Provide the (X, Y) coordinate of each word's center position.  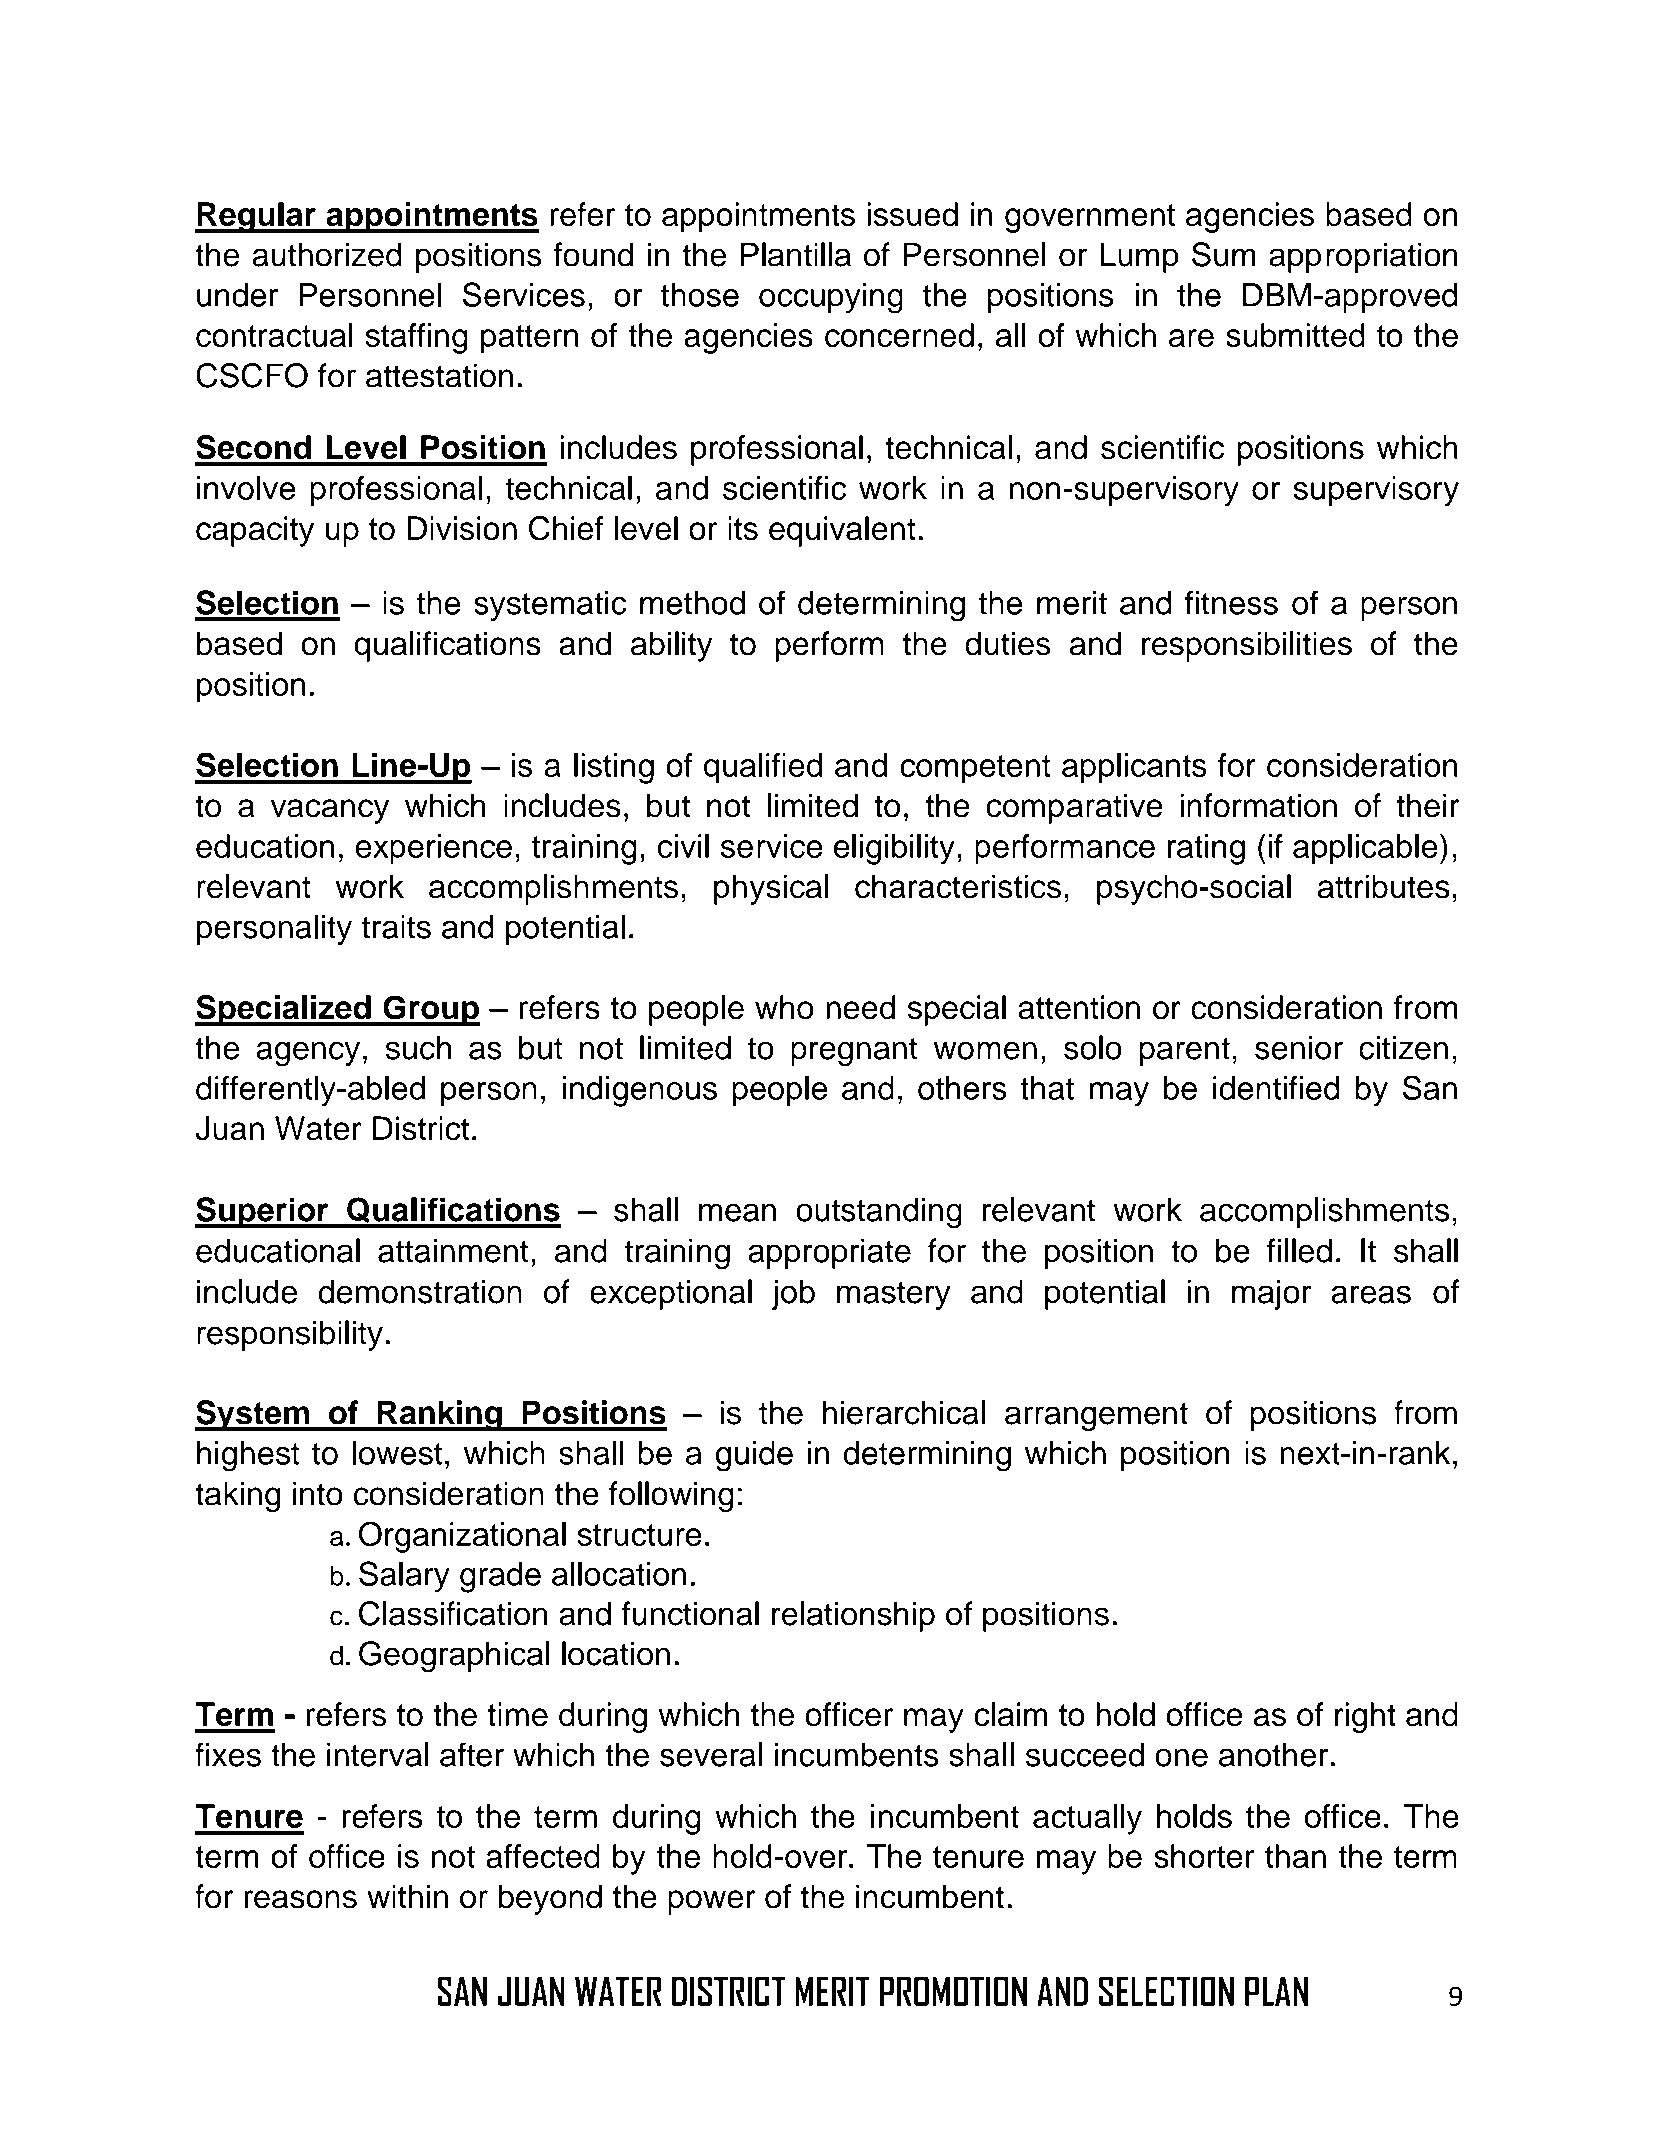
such (418, 1047)
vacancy (330, 811)
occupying (831, 298)
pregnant (854, 1052)
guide (754, 1456)
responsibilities (1247, 646)
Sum (1224, 254)
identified (1276, 1088)
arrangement (1096, 1416)
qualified (763, 768)
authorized (327, 254)
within (407, 1896)
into (318, 1493)
